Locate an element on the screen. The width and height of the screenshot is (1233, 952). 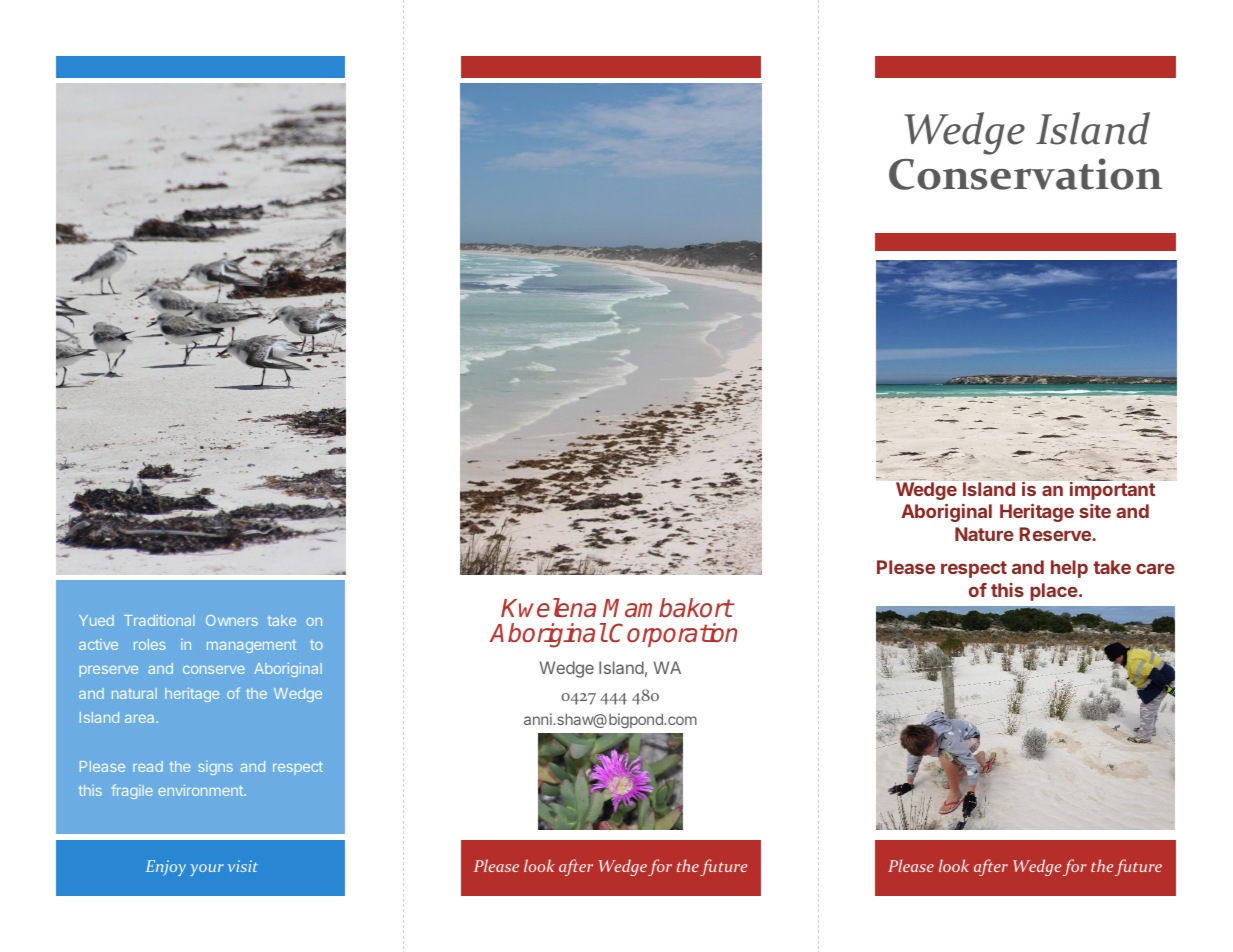
management is located at coordinates (251, 646).
